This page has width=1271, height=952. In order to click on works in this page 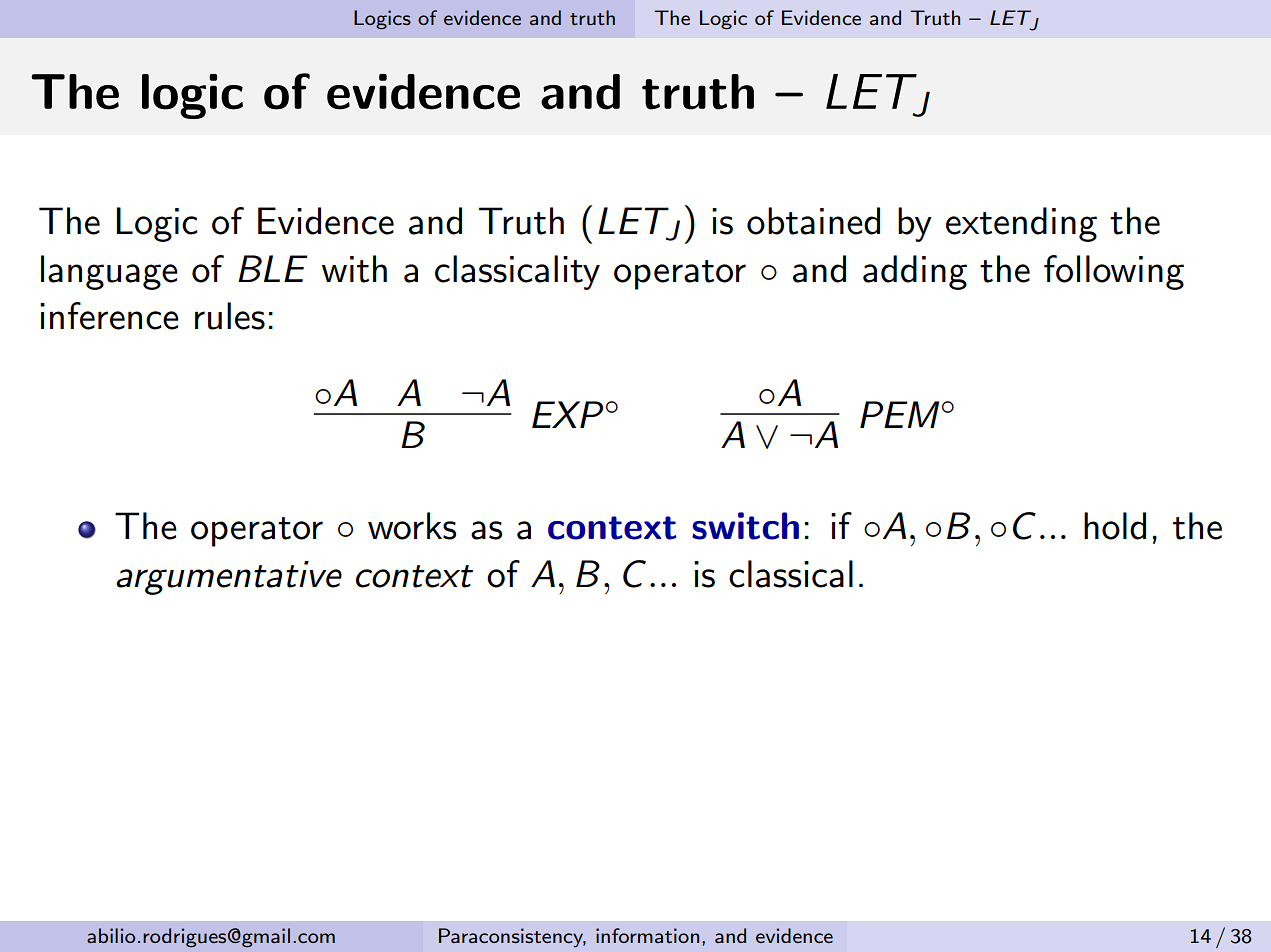, I will do `click(412, 526)`.
